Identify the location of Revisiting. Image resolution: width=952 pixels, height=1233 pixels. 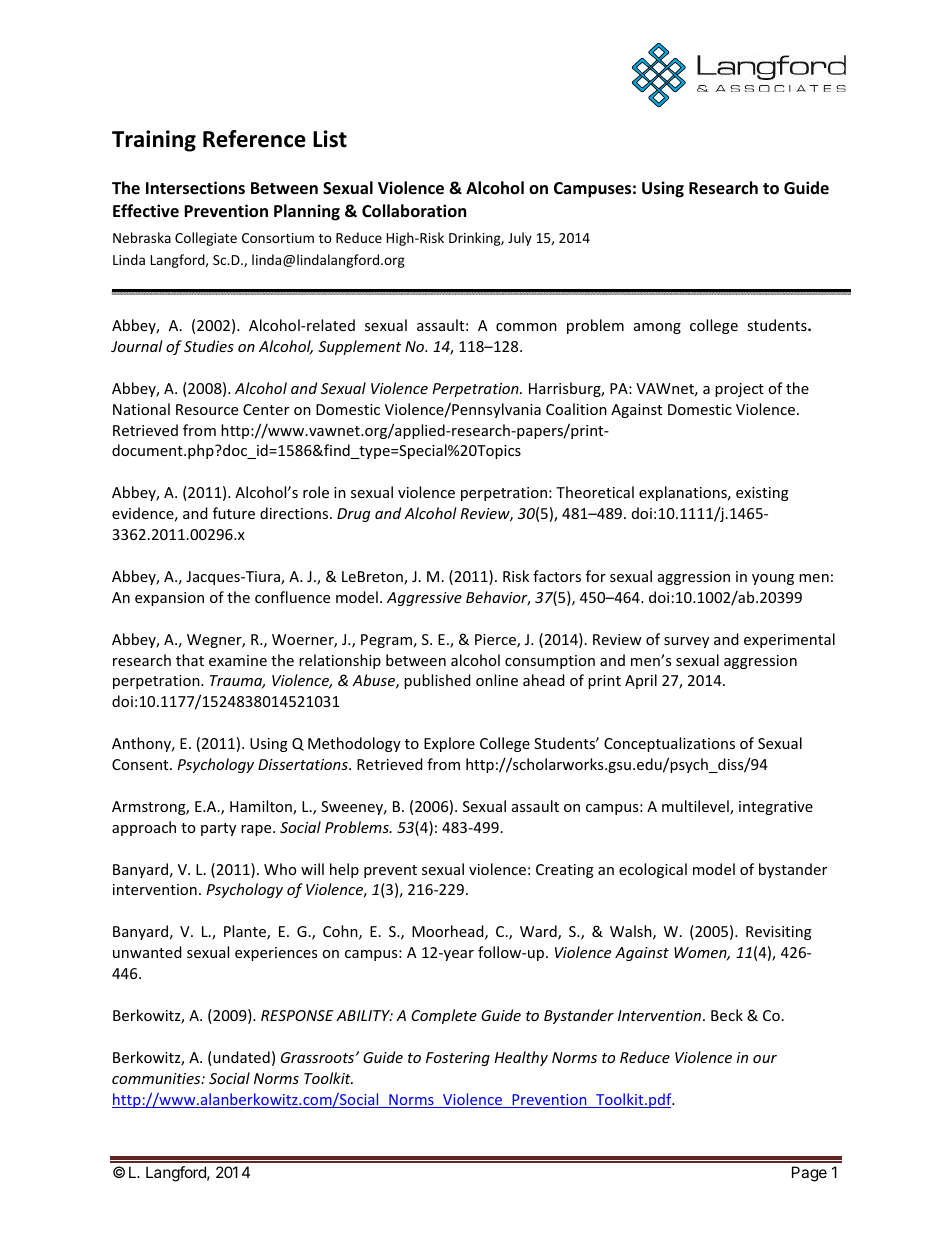
(779, 933).
